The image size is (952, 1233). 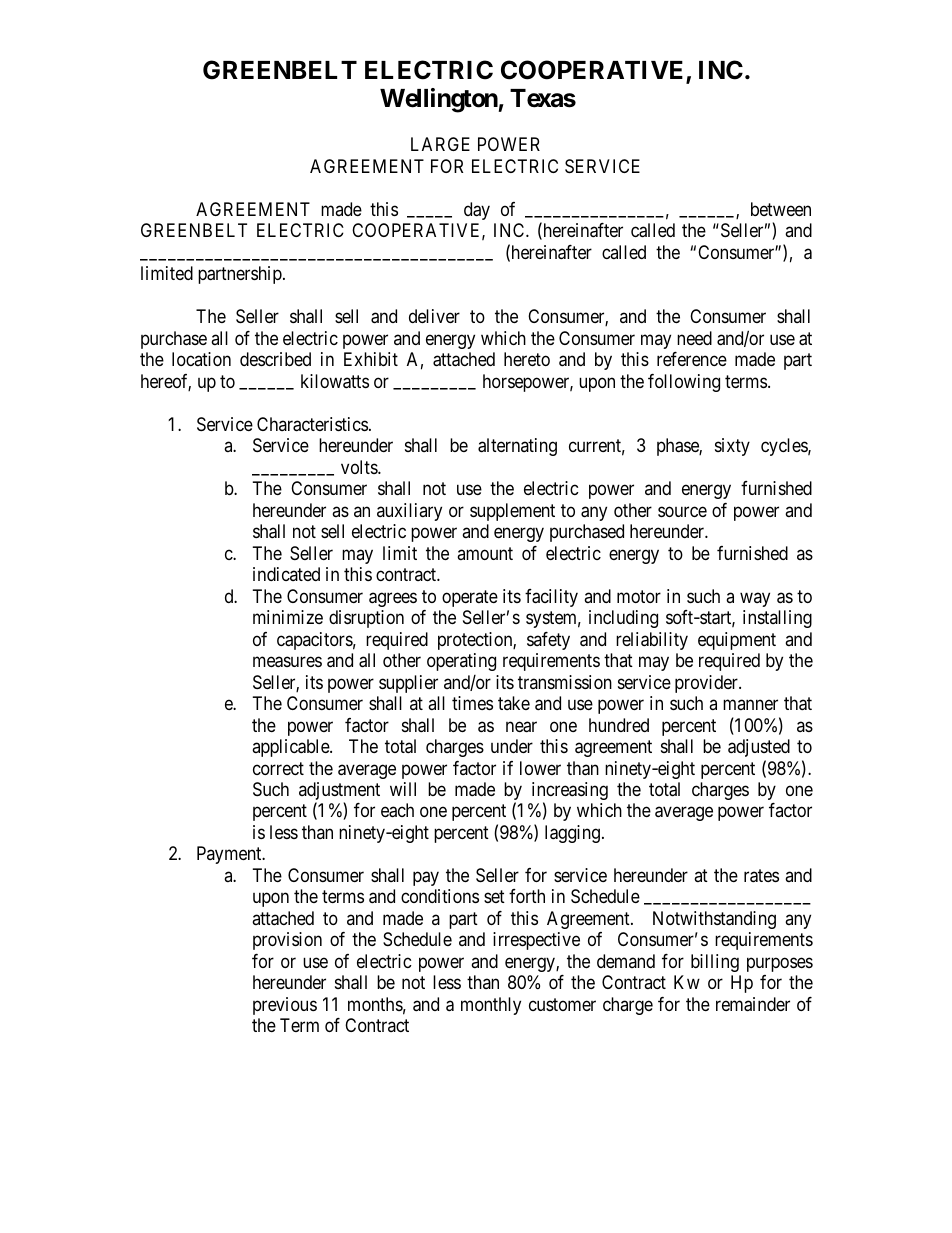 What do you see at coordinates (521, 727) in the screenshot?
I see `near` at bounding box center [521, 727].
